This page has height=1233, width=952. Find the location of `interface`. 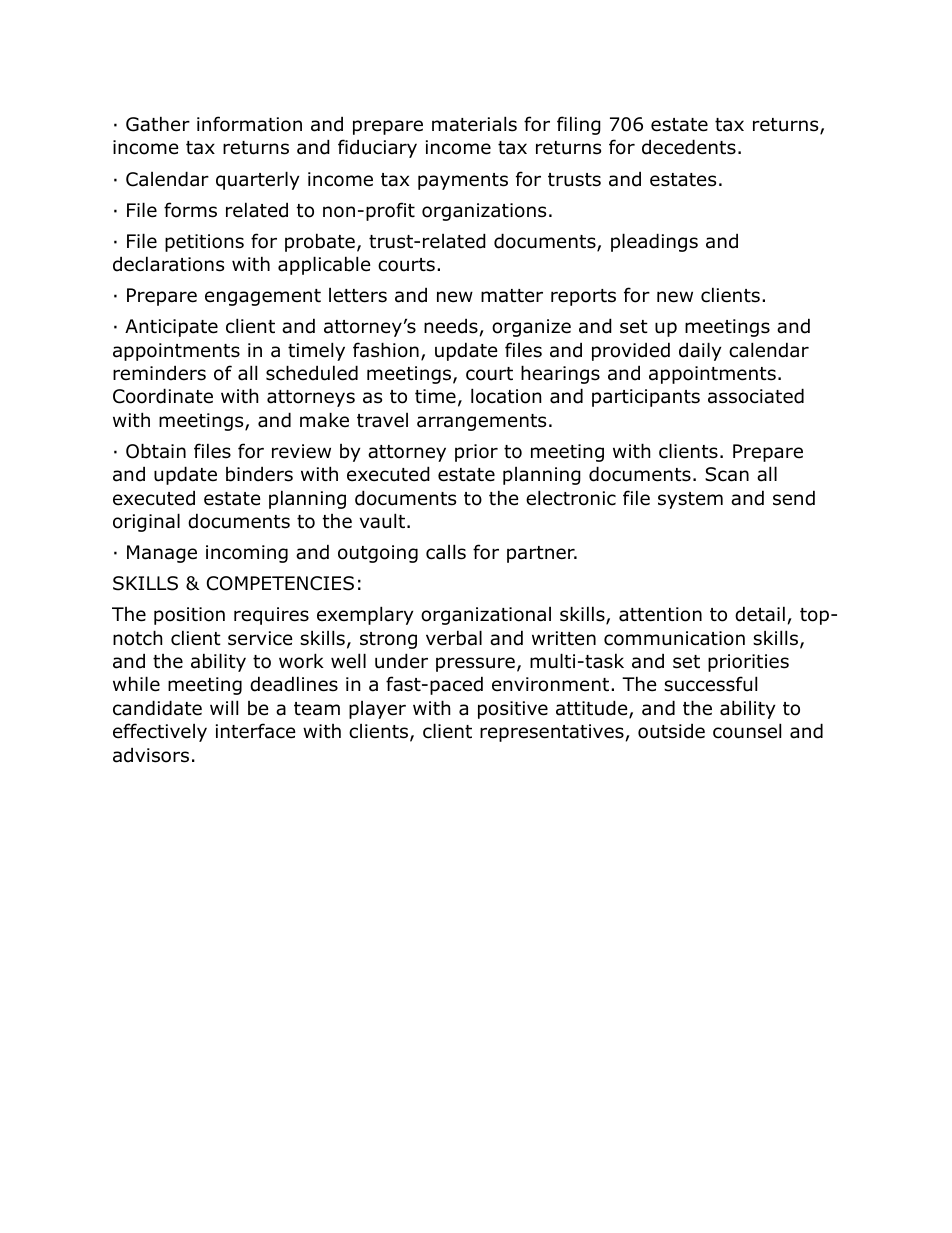

interface is located at coordinates (256, 731).
